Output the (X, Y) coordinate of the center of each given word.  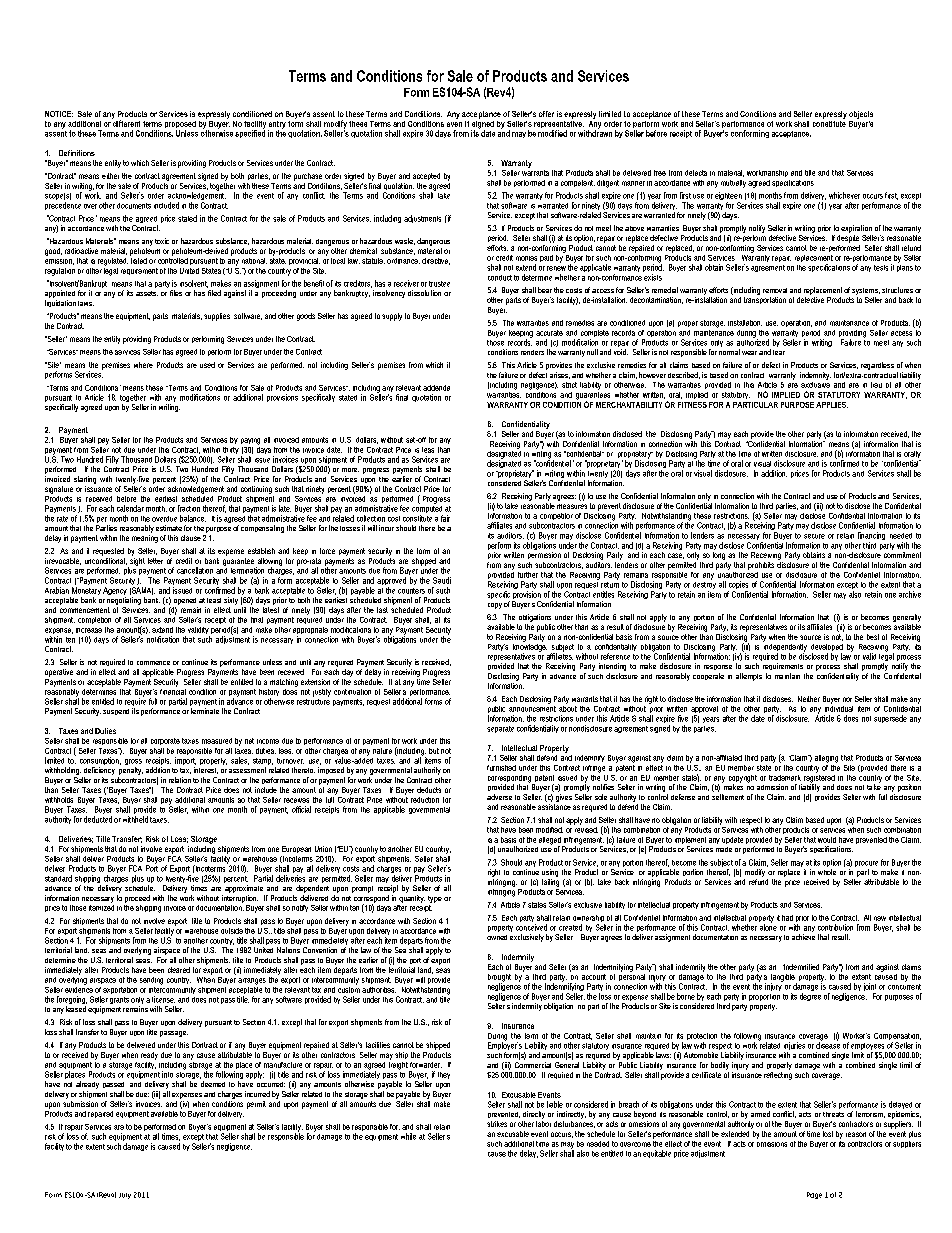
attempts (749, 677)
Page (814, 1195)
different (126, 122)
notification (163, 639)
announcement (532, 707)
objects (861, 115)
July (125, 1196)
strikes (497, 1124)
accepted (426, 176)
